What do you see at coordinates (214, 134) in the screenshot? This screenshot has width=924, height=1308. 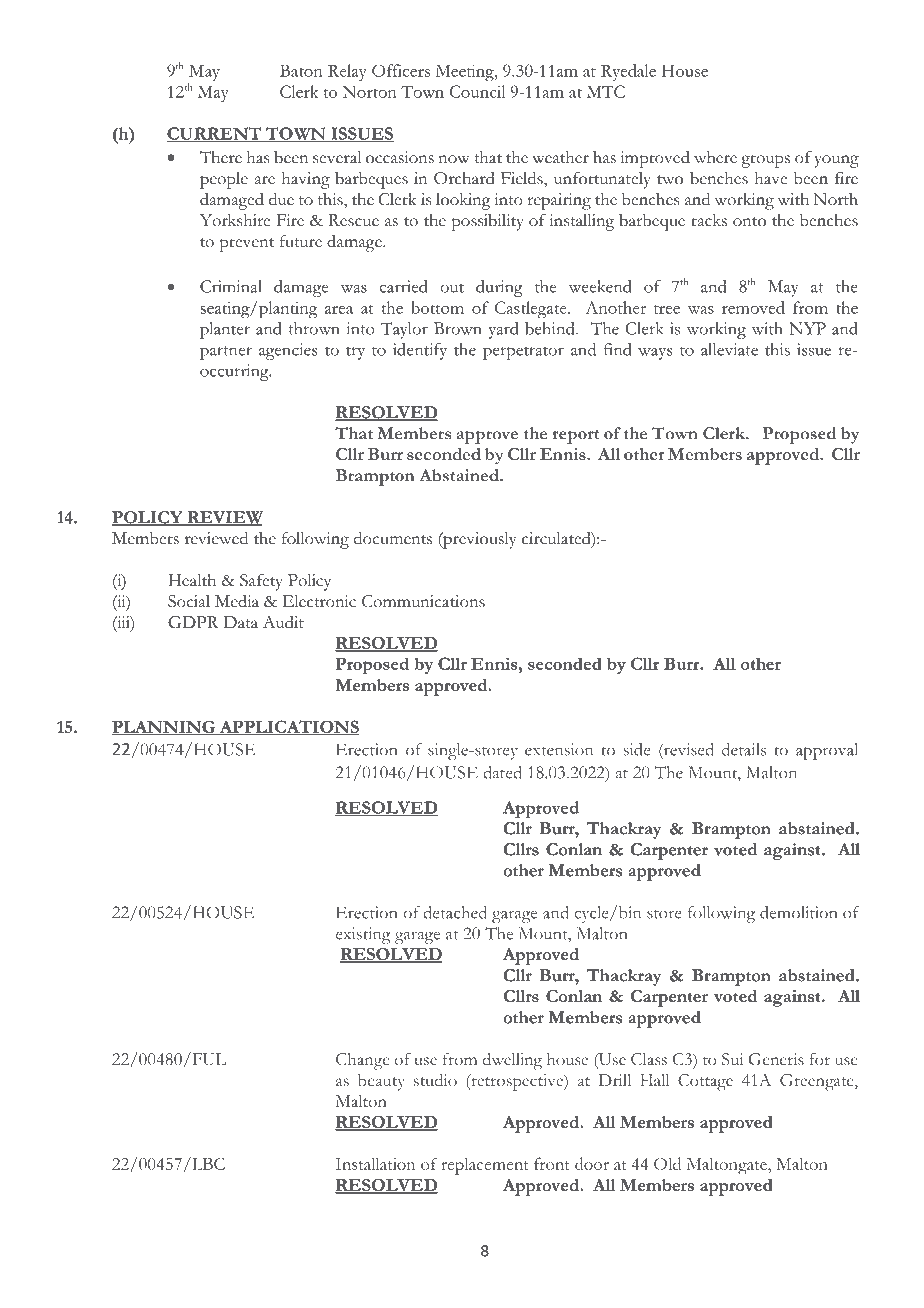 I see `CURRENT` at bounding box center [214, 134].
